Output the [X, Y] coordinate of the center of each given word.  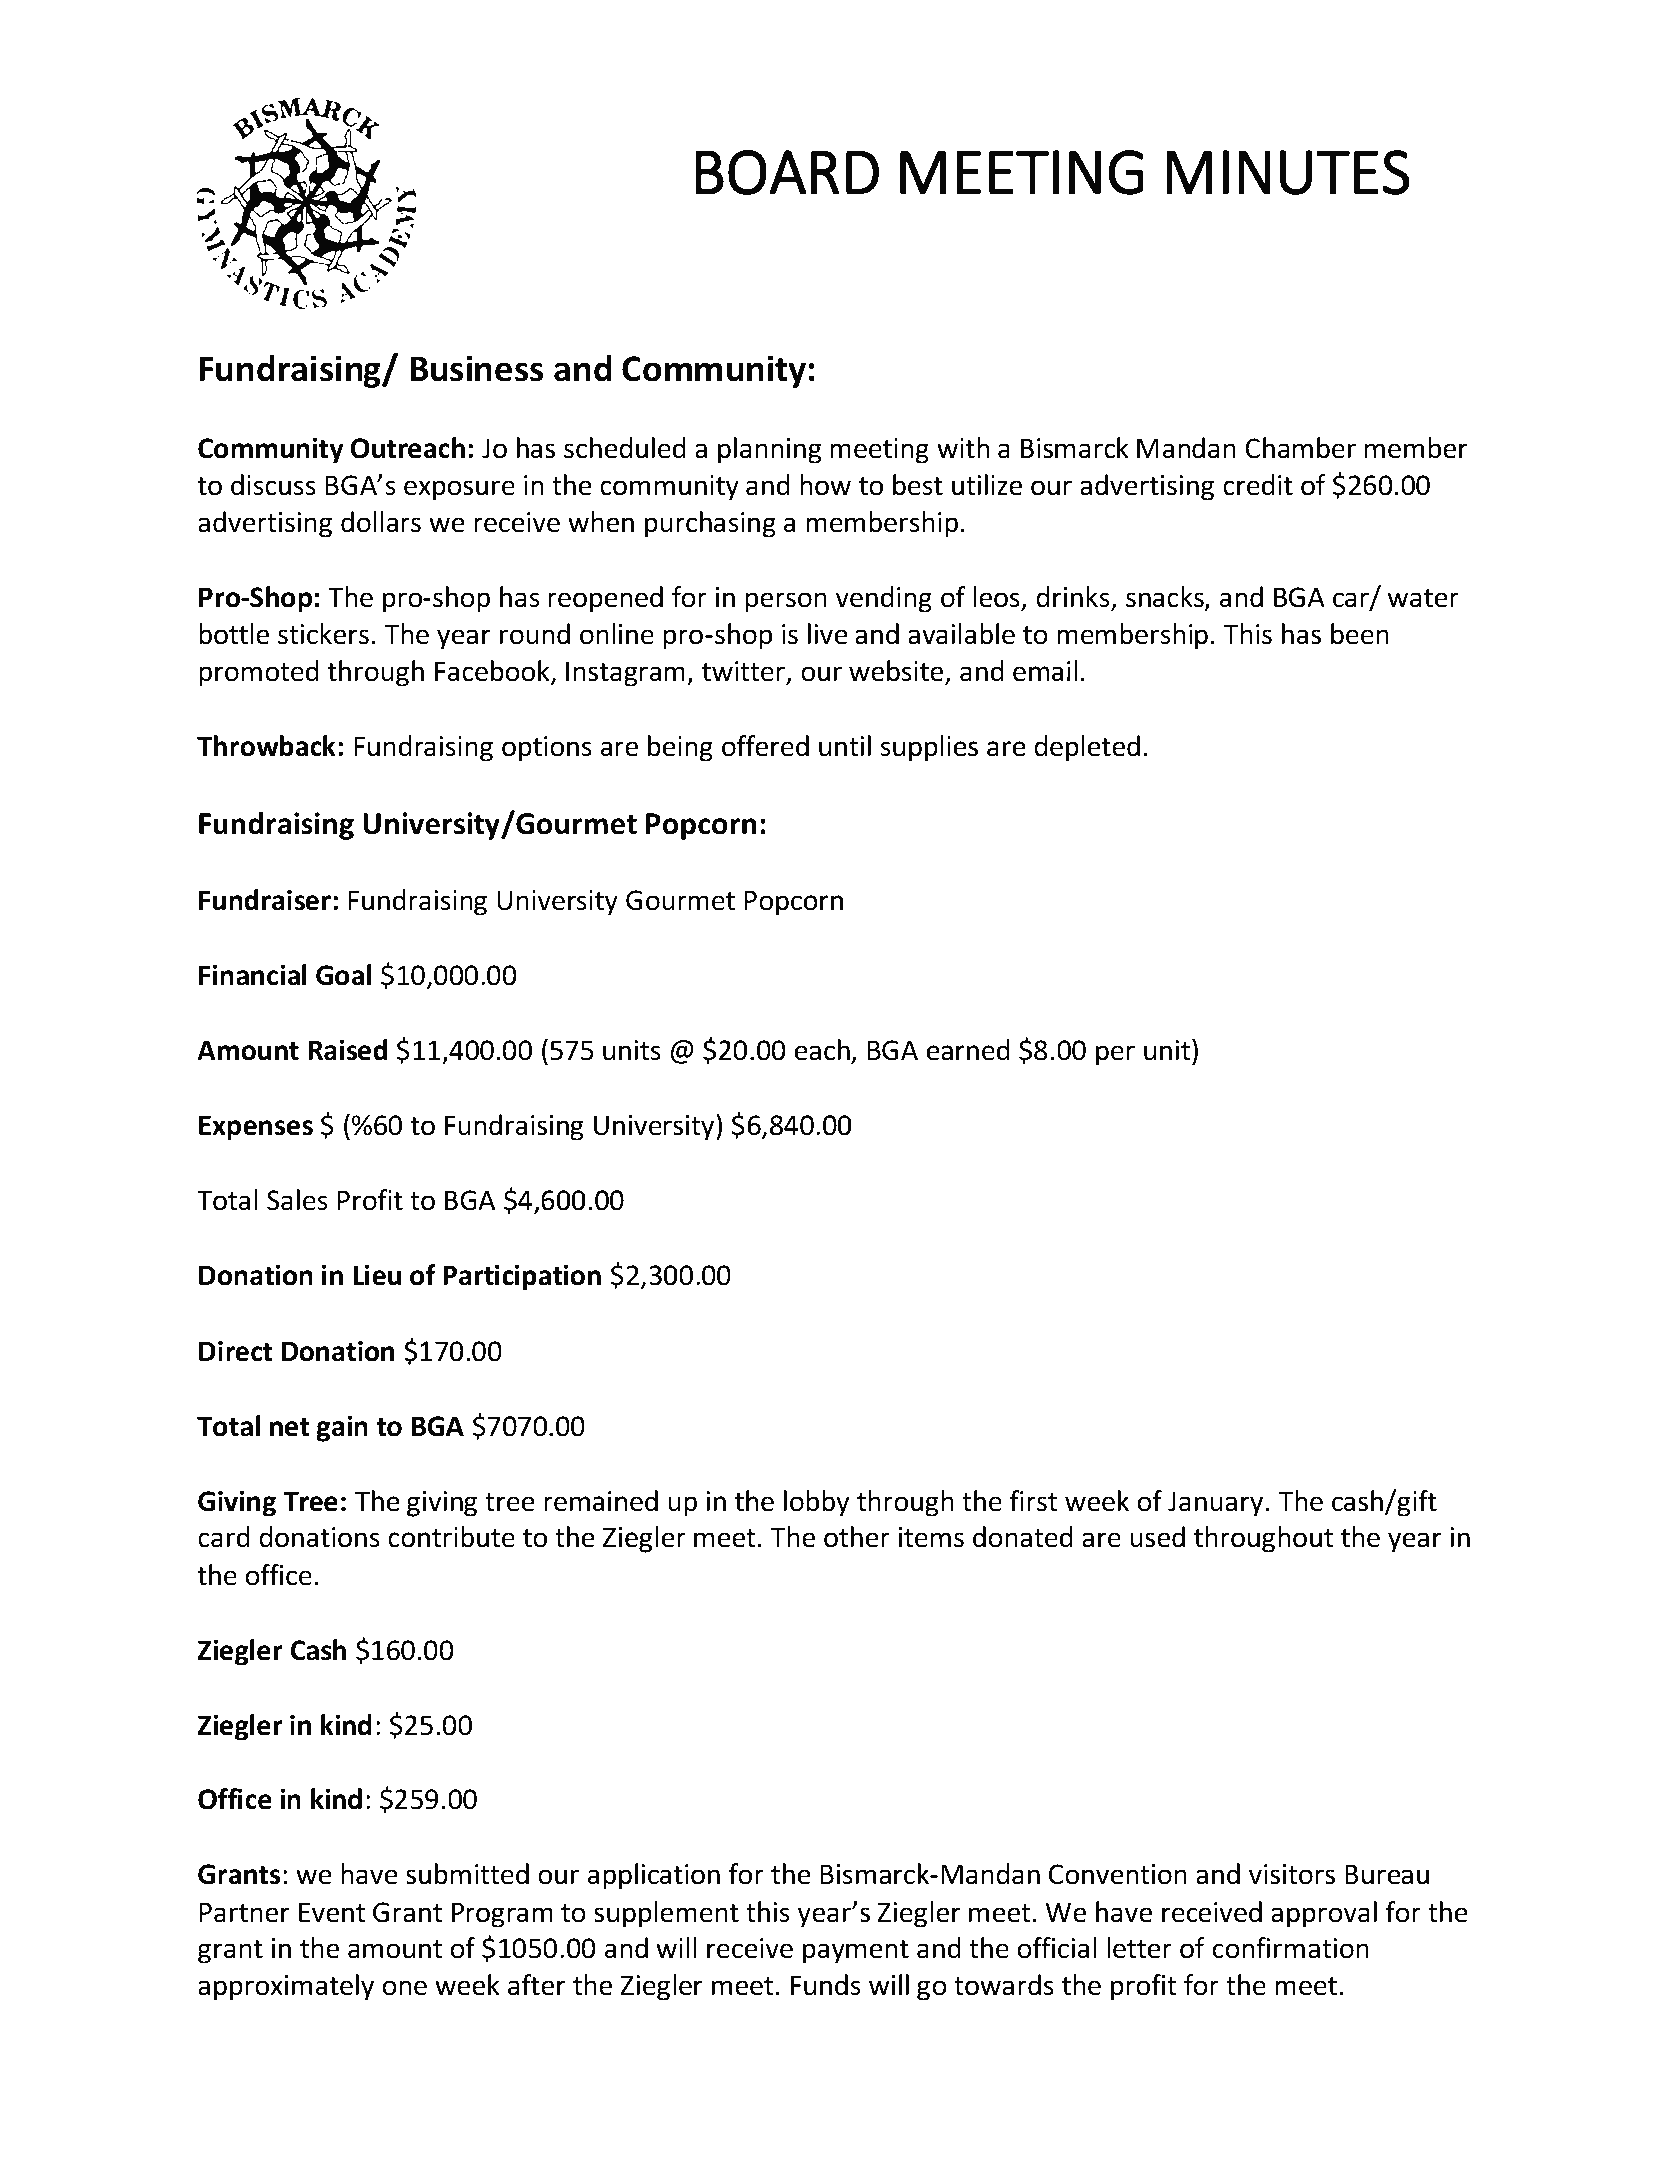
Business [476, 368]
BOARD [787, 172]
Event [332, 1912]
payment [856, 1952]
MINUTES [1288, 172]
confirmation [1291, 1948]
